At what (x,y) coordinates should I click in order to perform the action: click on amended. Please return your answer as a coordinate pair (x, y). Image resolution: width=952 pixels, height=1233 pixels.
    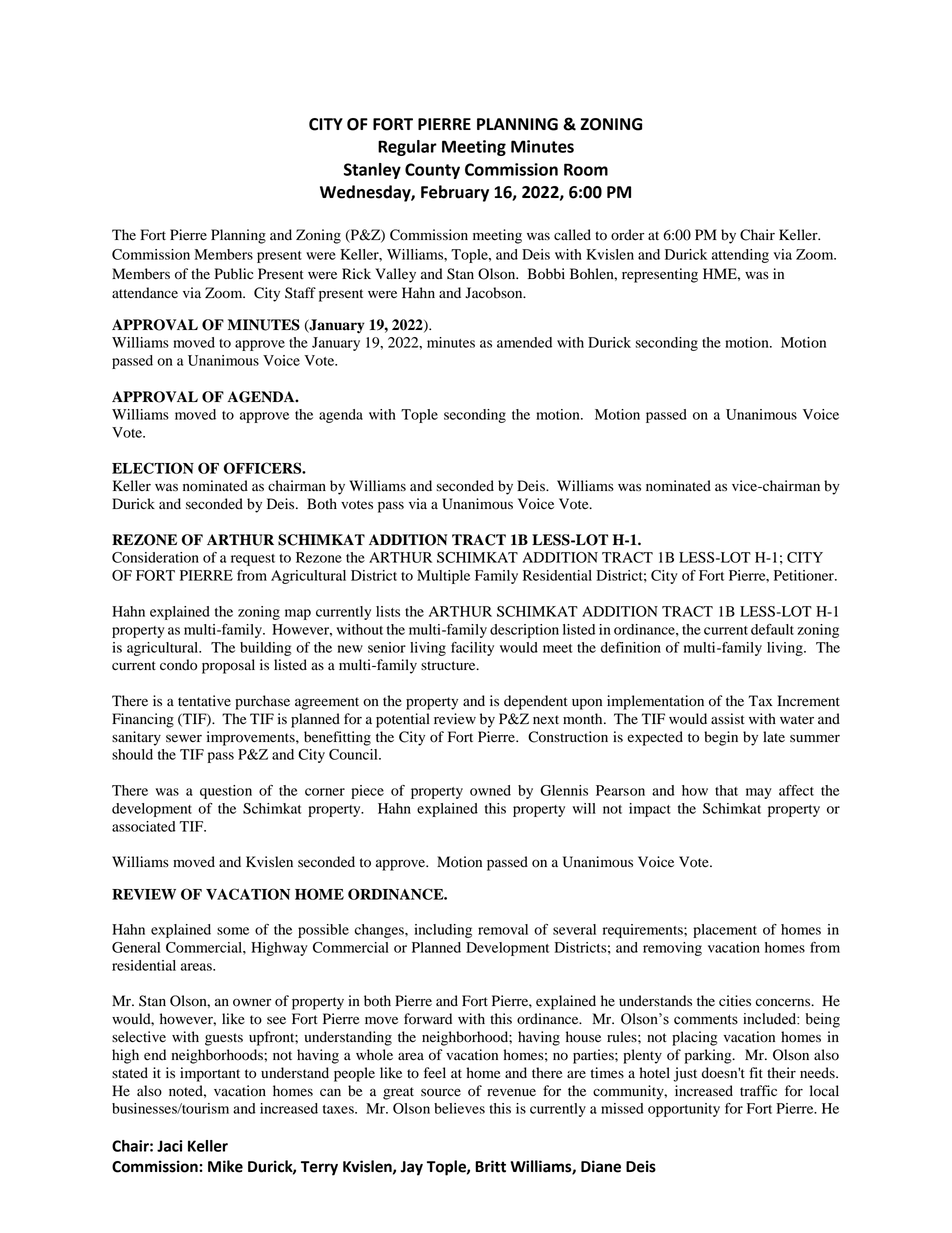
    Looking at the image, I should click on (524, 342).
